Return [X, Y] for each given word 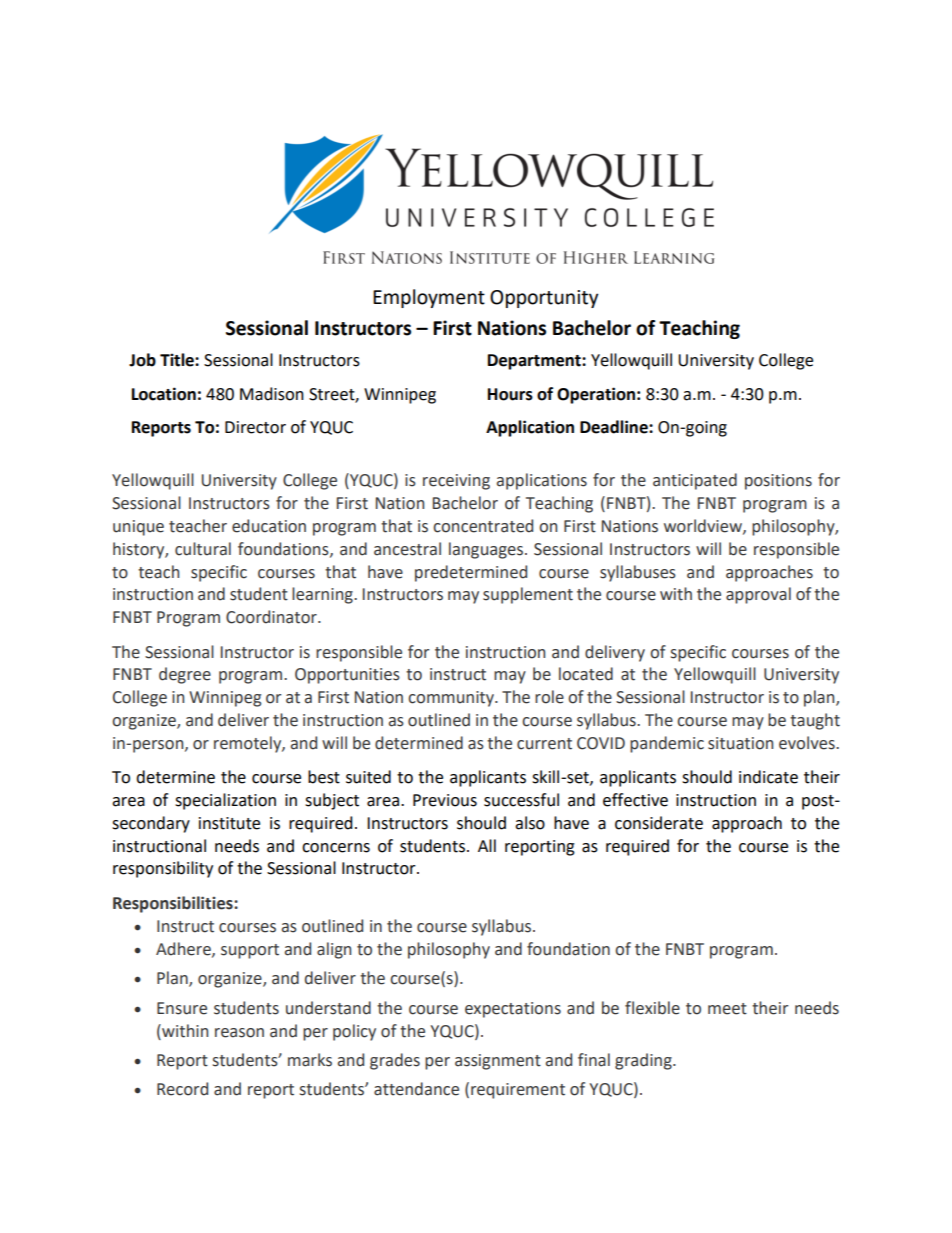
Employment [429, 298]
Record [182, 1089]
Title [178, 360]
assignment [498, 1062]
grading [644, 1061]
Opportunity [544, 299]
